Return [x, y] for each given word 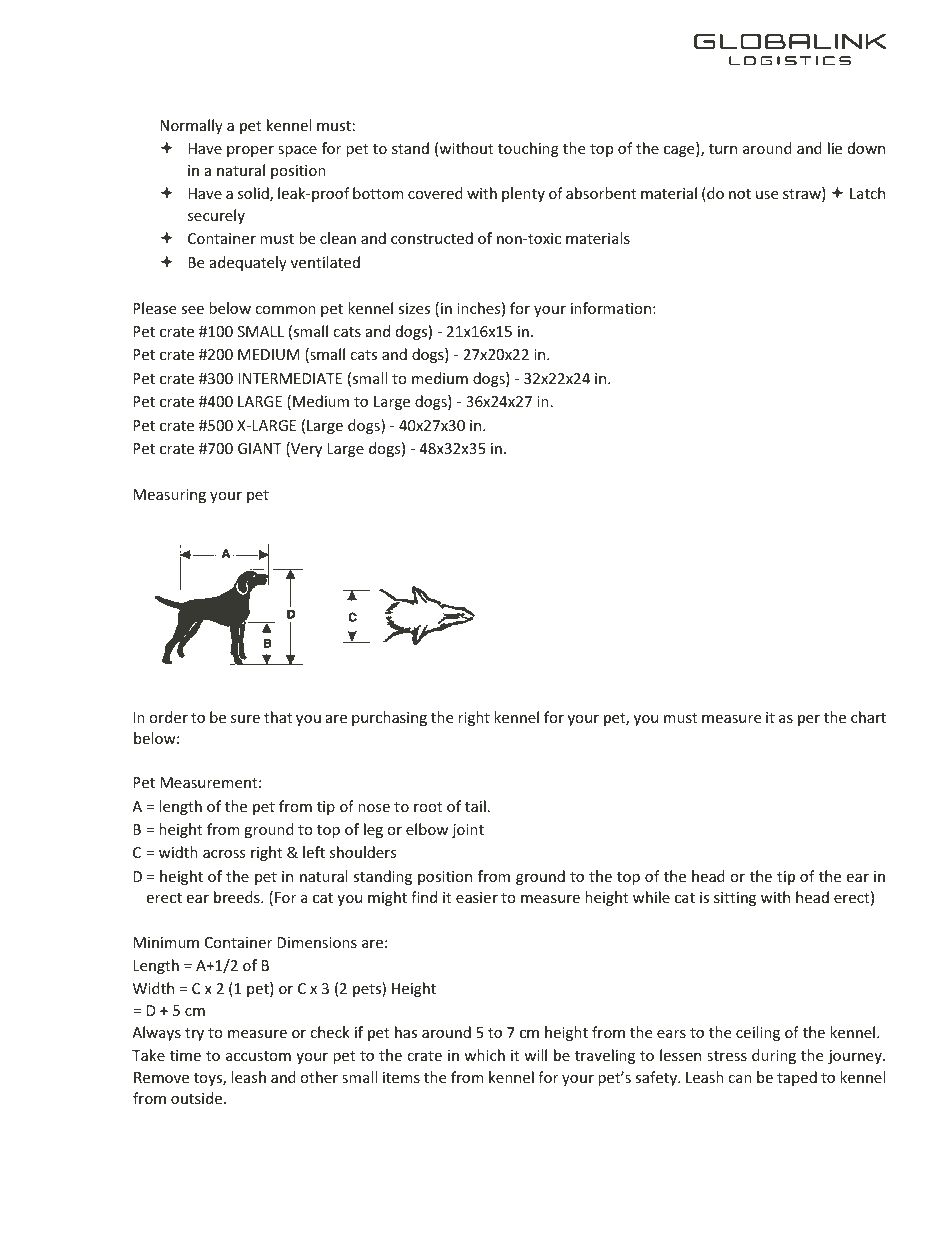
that [278, 717]
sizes [414, 308]
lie [835, 148]
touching [528, 149]
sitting [735, 899]
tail [475, 806]
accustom [258, 1056]
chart [868, 717]
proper [250, 151]
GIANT [260, 448]
